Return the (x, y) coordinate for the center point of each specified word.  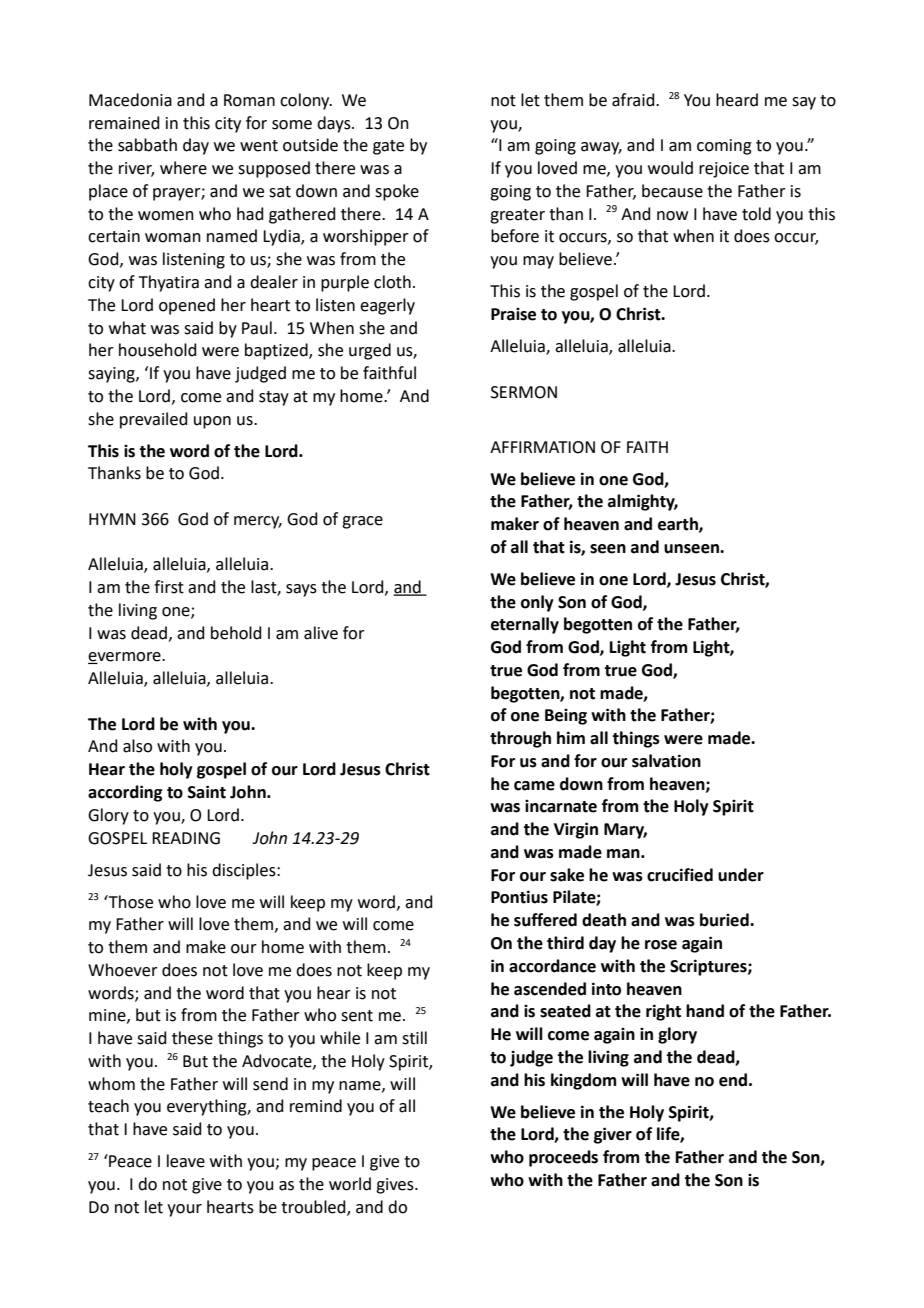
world (350, 1184)
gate (388, 147)
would (670, 168)
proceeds (563, 1158)
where (183, 168)
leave (186, 1161)
